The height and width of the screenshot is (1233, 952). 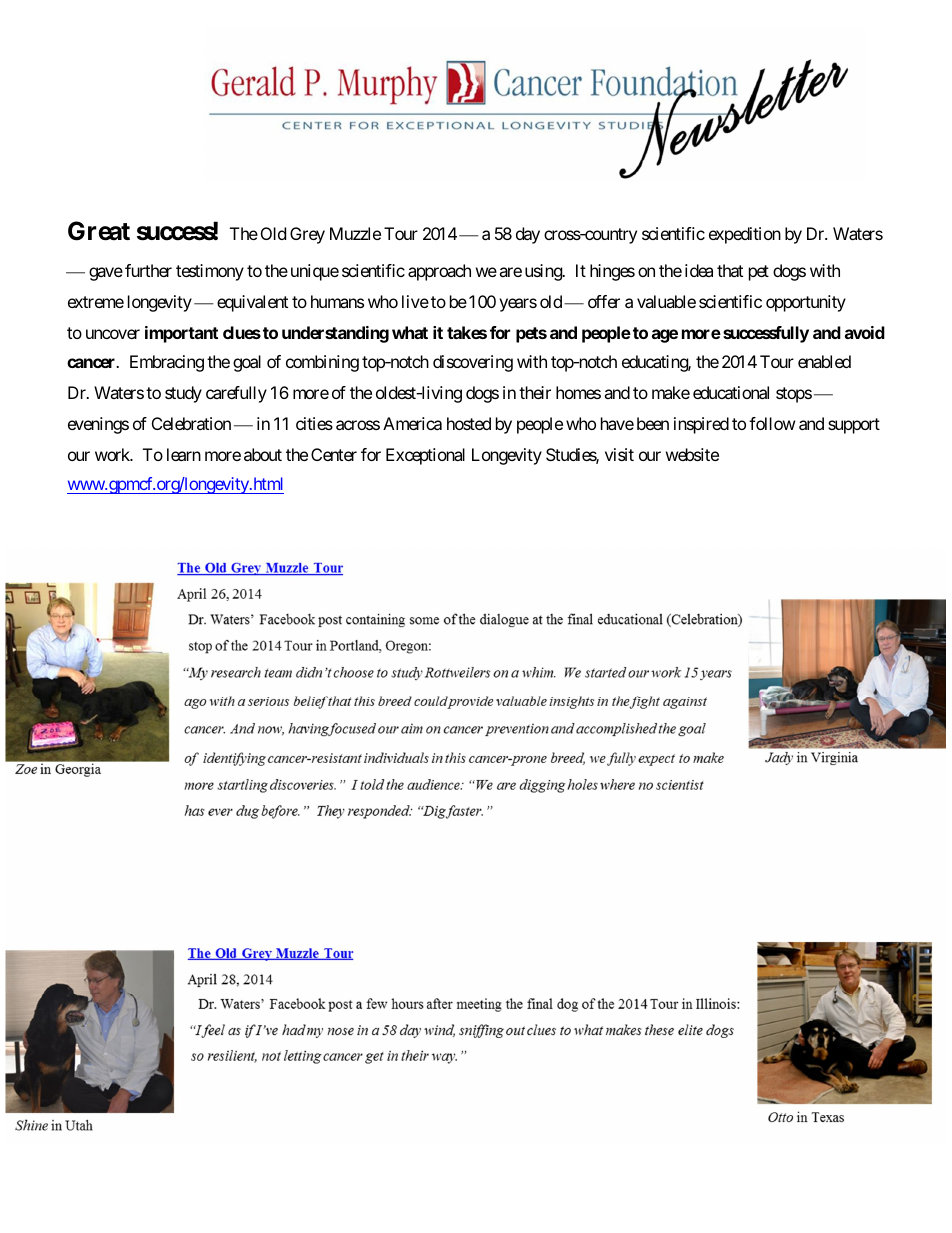 What do you see at coordinates (528, 235) in the screenshot?
I see `day` at bounding box center [528, 235].
